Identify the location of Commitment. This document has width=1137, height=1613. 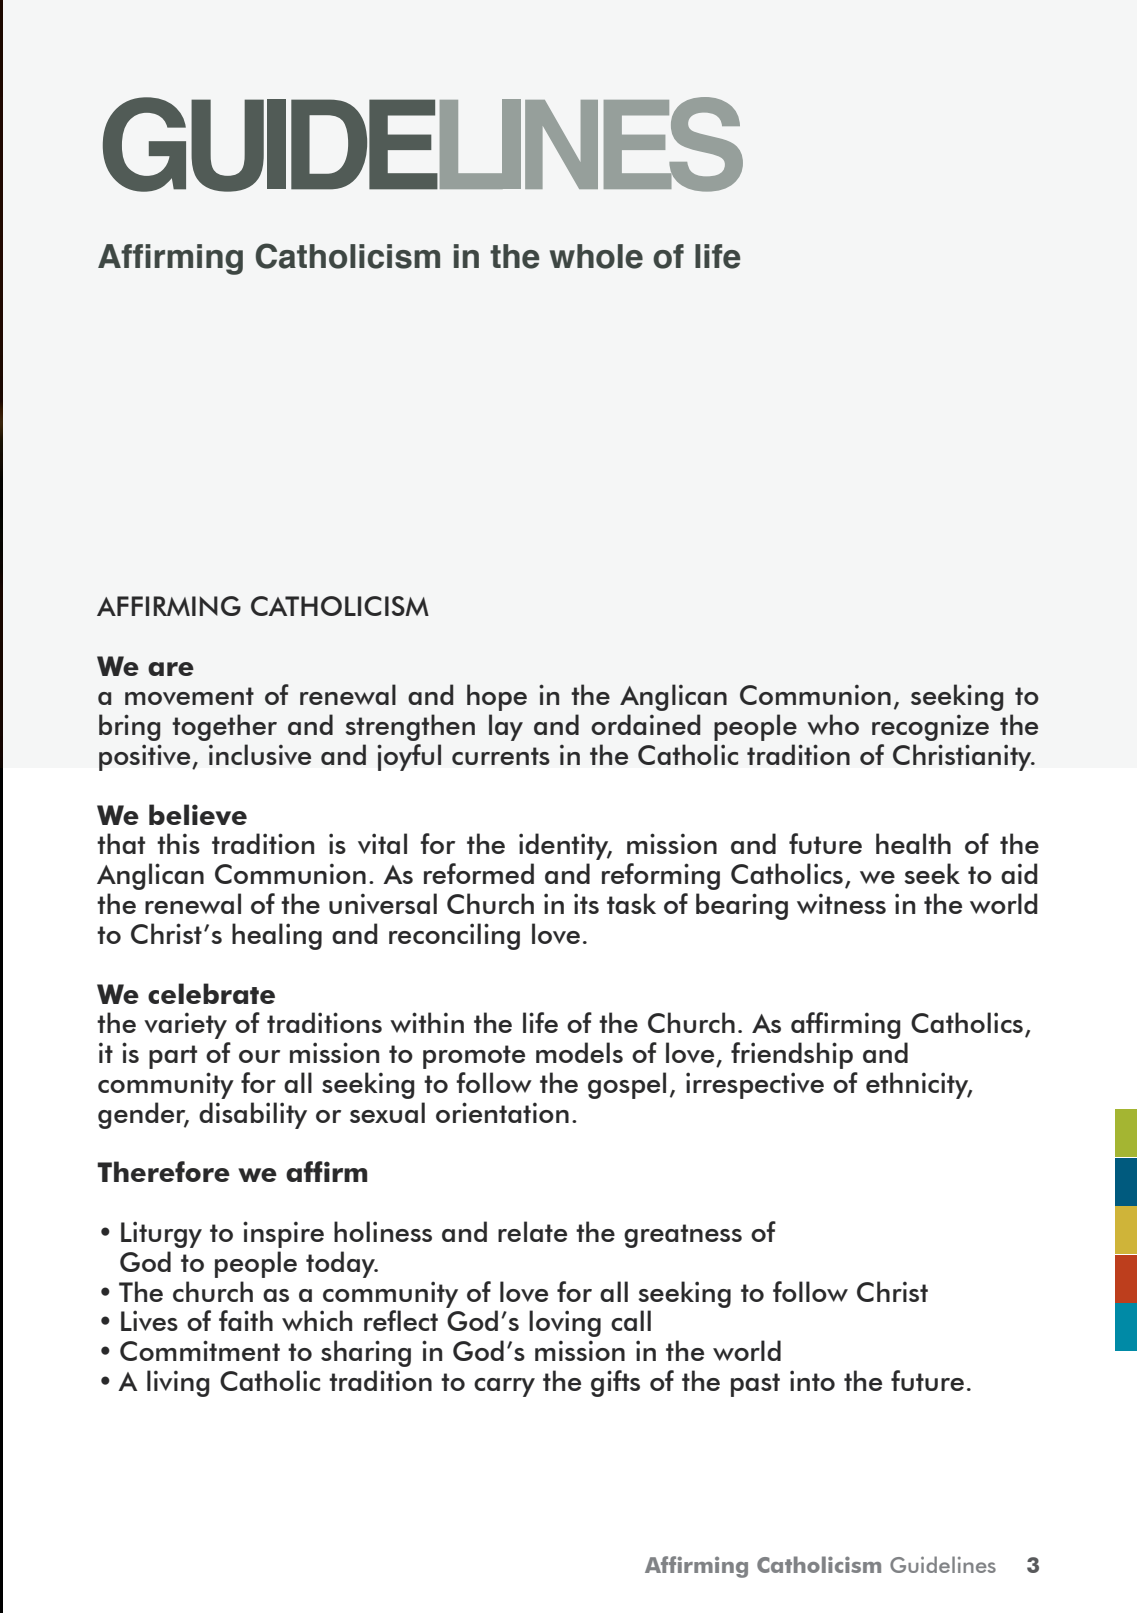
(200, 1350).
